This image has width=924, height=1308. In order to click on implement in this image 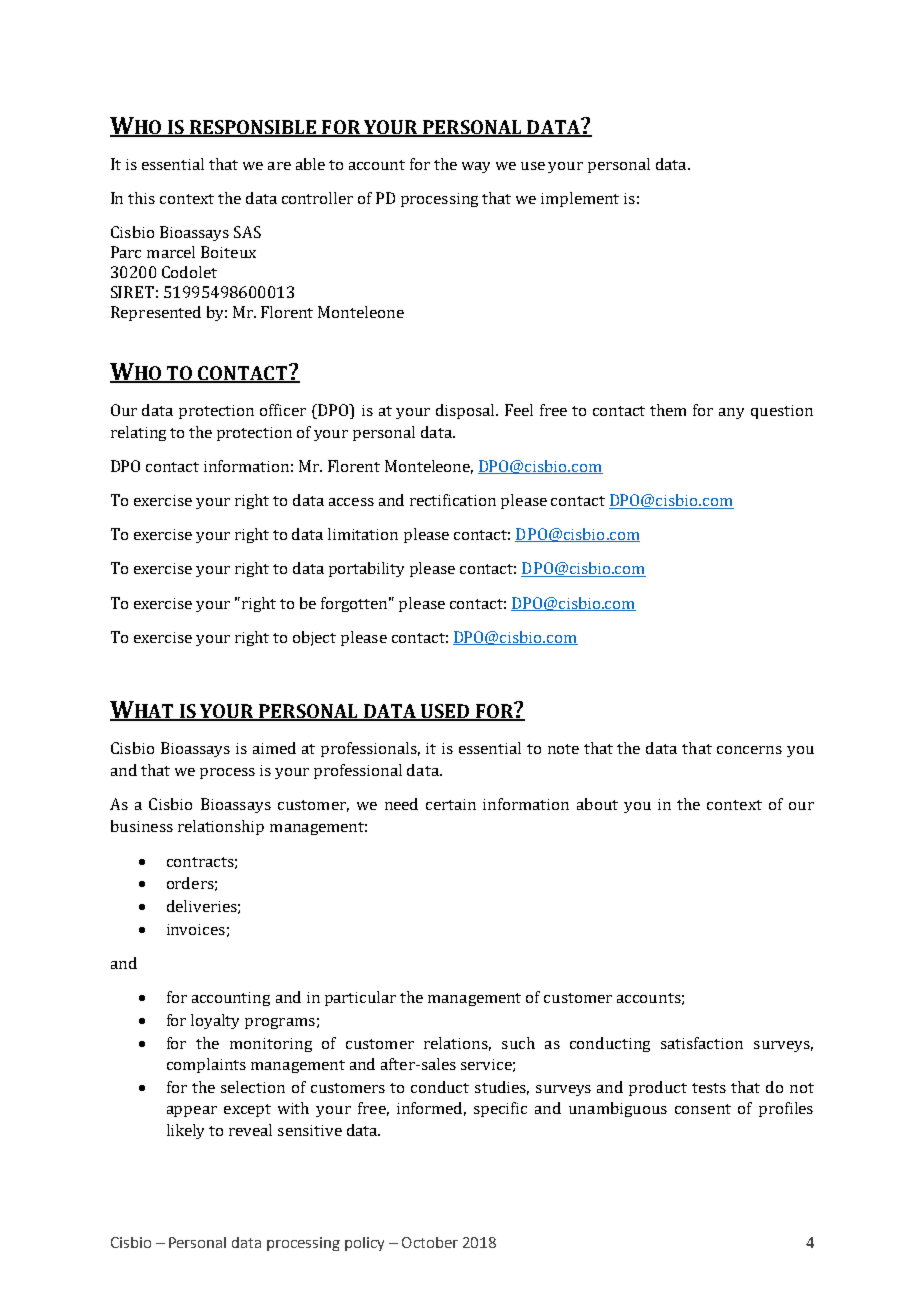, I will do `click(580, 199)`.
